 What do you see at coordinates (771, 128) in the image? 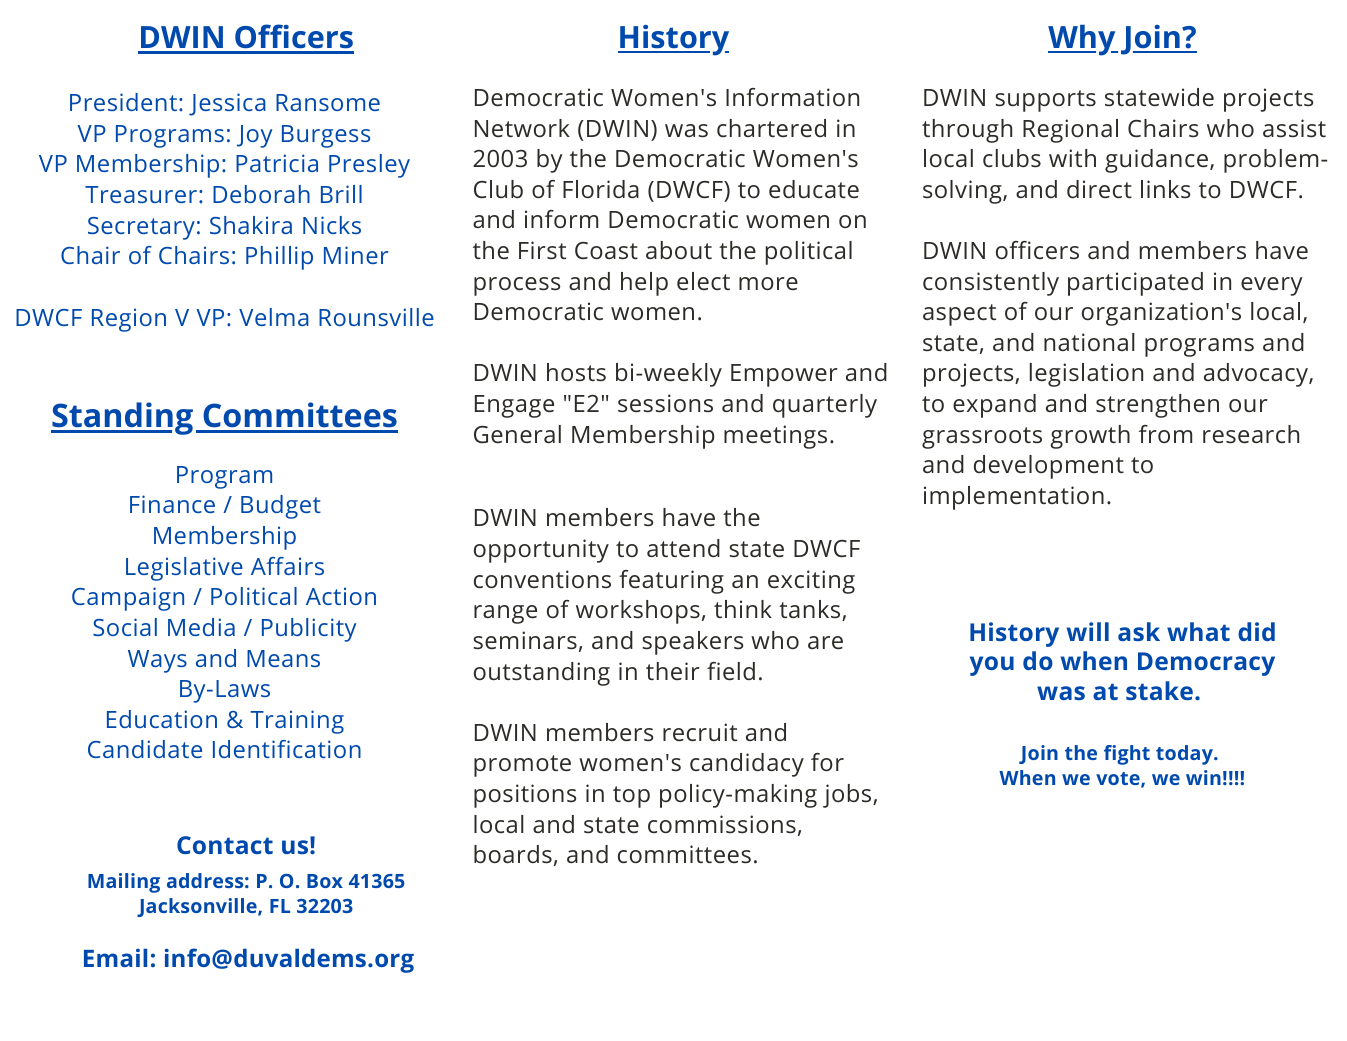
I see `chartered` at bounding box center [771, 128].
